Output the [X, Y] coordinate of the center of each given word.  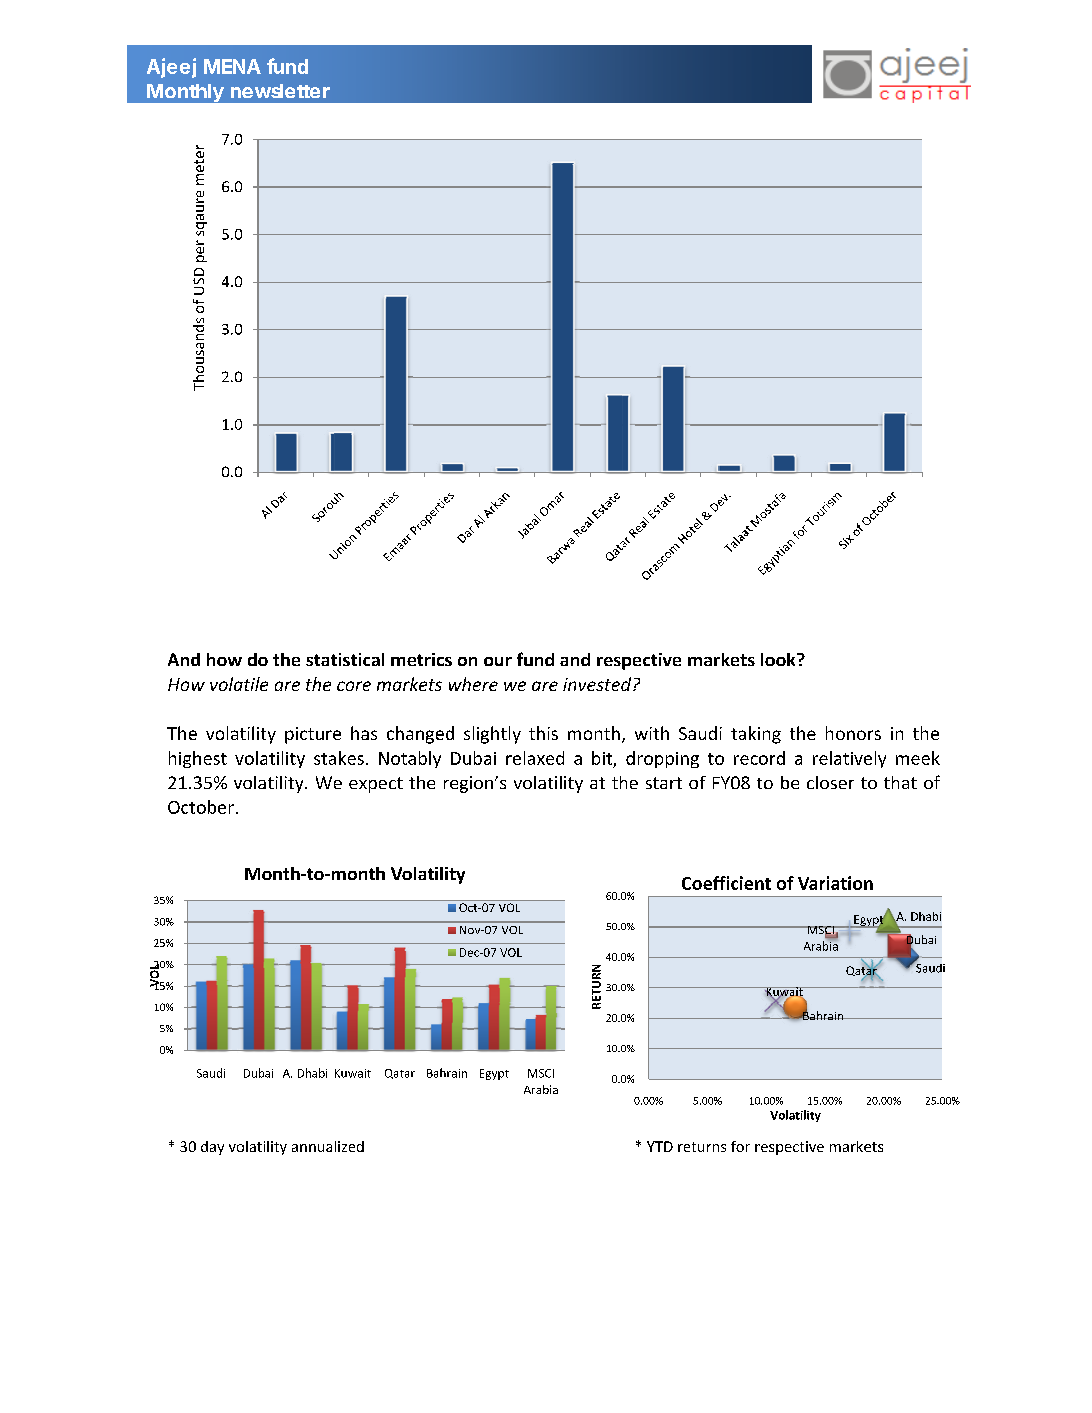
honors [853, 733]
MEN [224, 66]
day [212, 1148]
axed [546, 758]
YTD [660, 1146]
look [779, 659]
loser [835, 782]
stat [321, 660]
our [498, 661]
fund [287, 66]
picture [313, 735]
